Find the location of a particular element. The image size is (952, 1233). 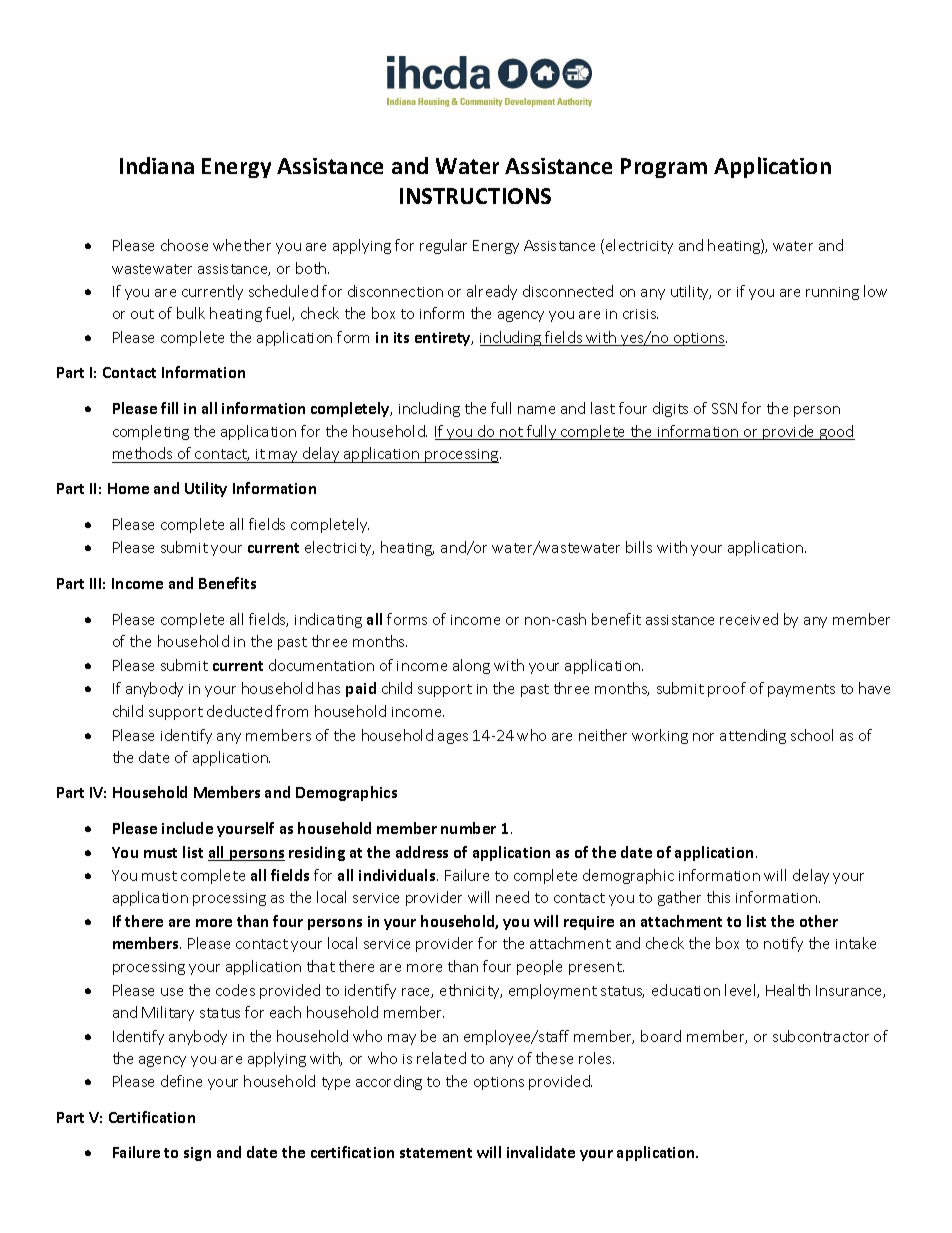

Indiana is located at coordinates (157, 165).
